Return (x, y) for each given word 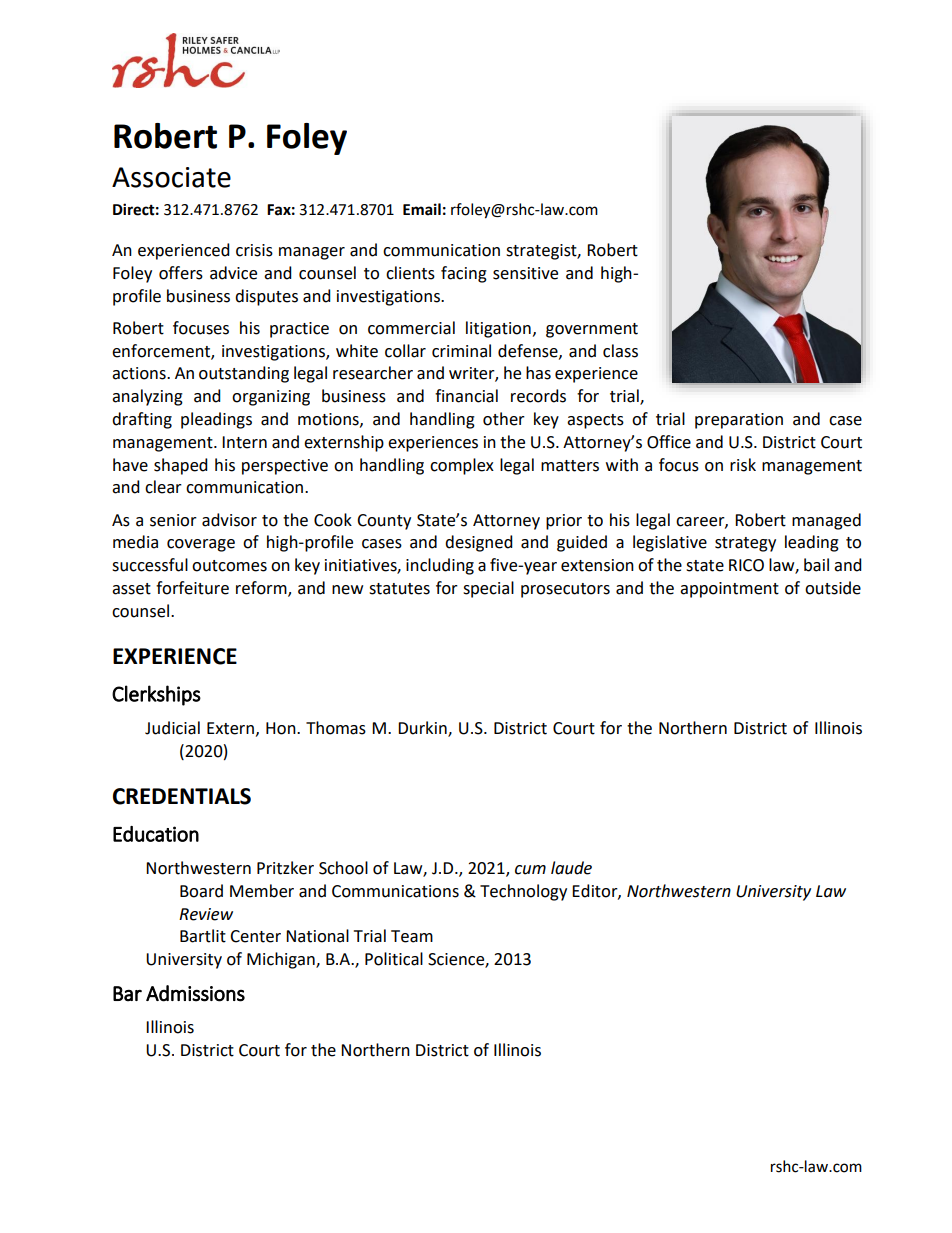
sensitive (525, 273)
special (488, 589)
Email (422, 209)
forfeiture (192, 588)
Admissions (195, 993)
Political (394, 959)
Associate (171, 177)
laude (571, 868)
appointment (729, 590)
